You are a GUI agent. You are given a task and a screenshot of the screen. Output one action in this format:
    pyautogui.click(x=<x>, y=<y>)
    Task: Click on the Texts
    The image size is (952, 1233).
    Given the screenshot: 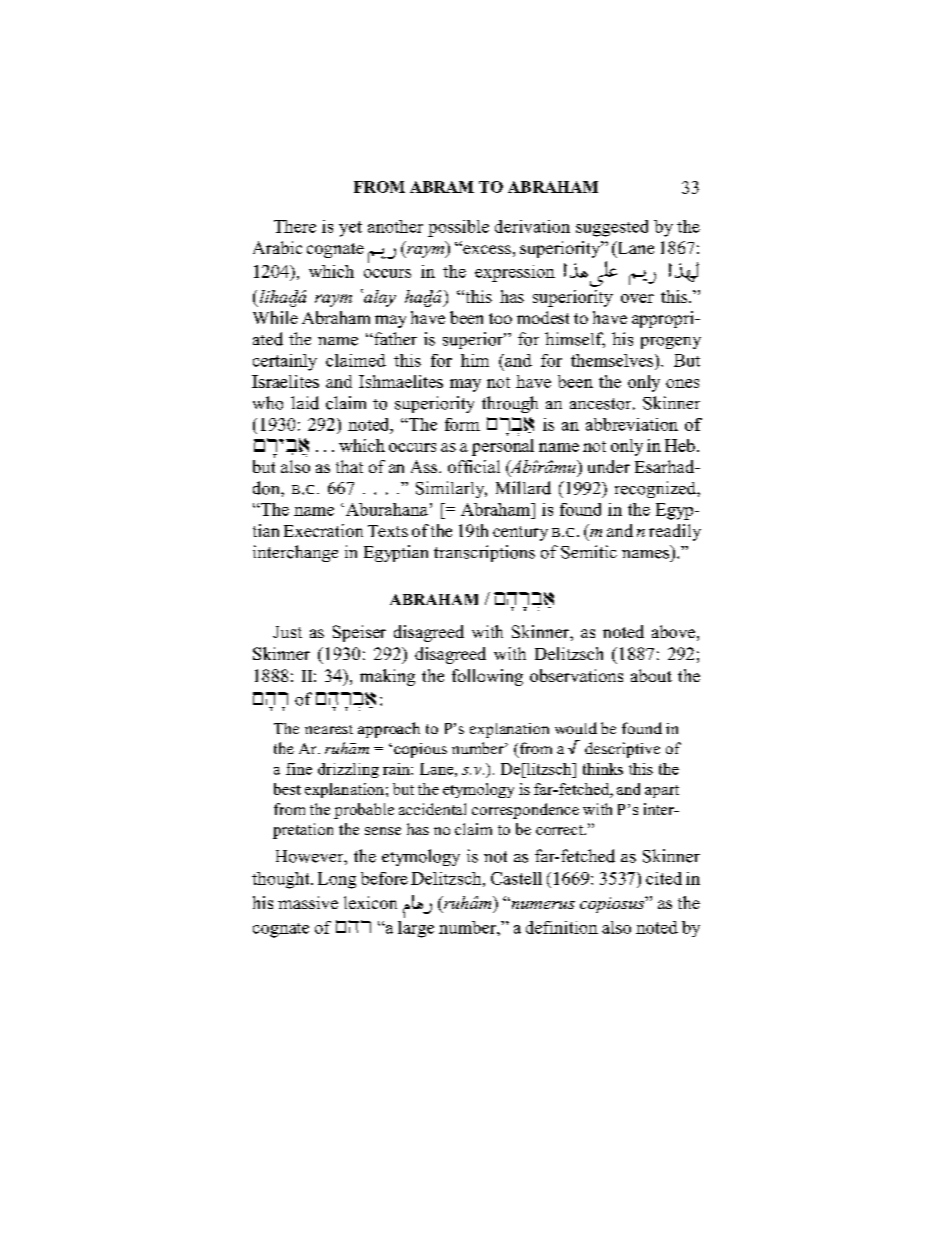 What is the action you would take?
    pyautogui.click(x=388, y=531)
